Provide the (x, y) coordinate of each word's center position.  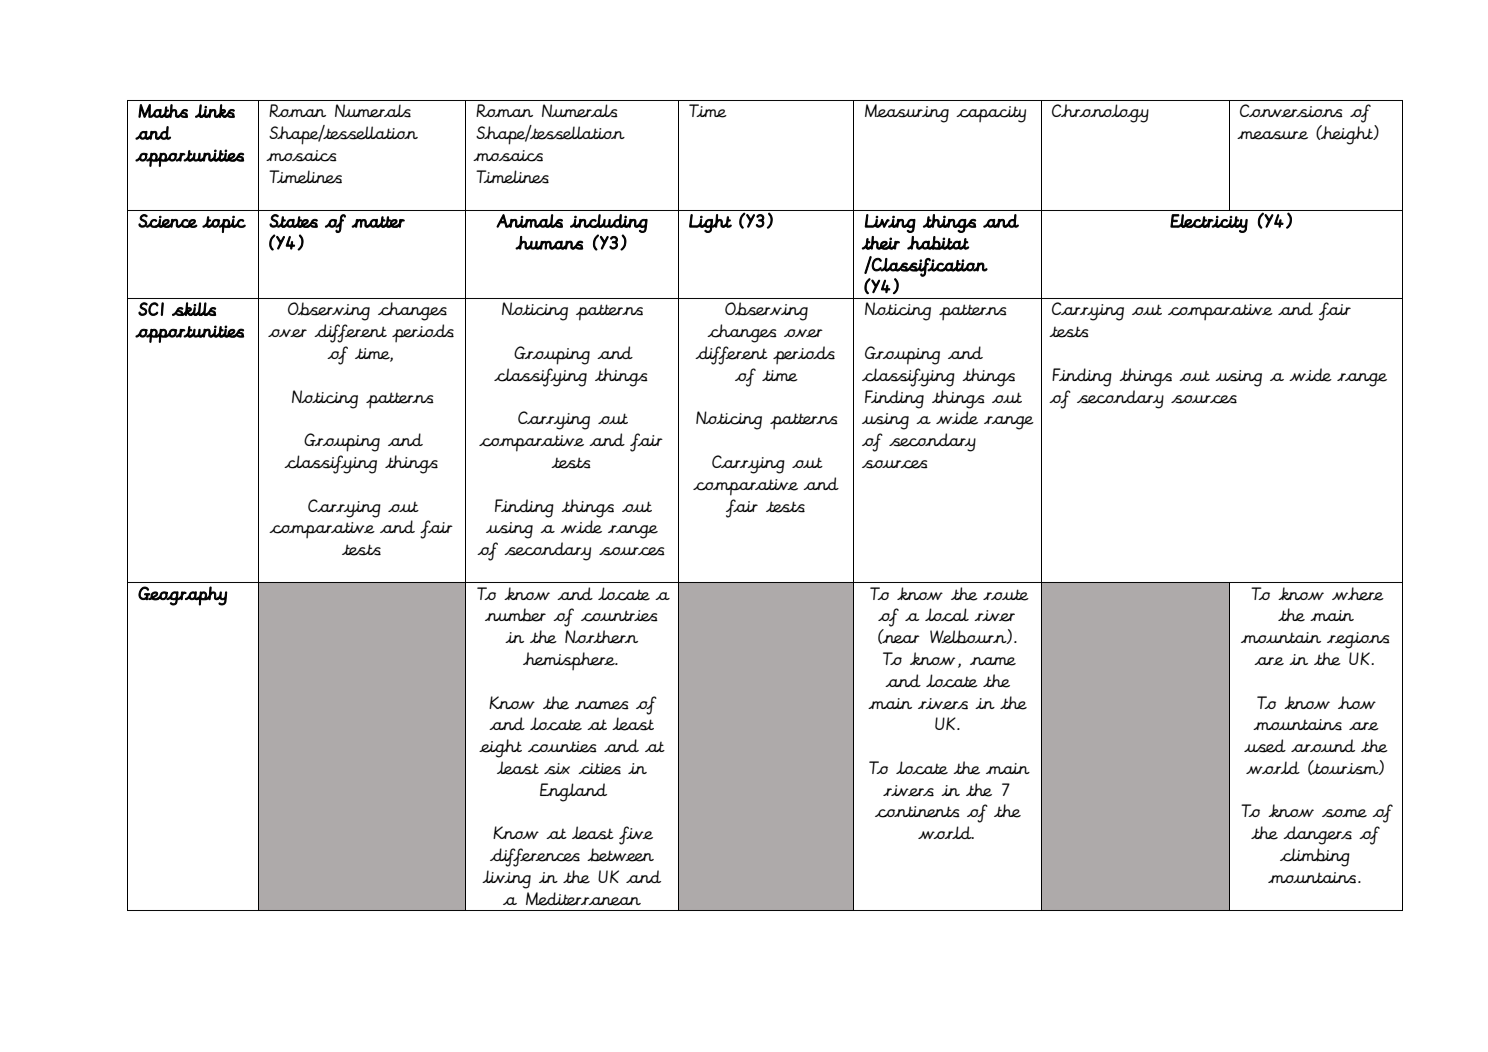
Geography (182, 596)
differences (535, 857)
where (1358, 594)
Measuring (907, 113)
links (215, 111)
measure (1272, 135)
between (620, 855)
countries (619, 616)
